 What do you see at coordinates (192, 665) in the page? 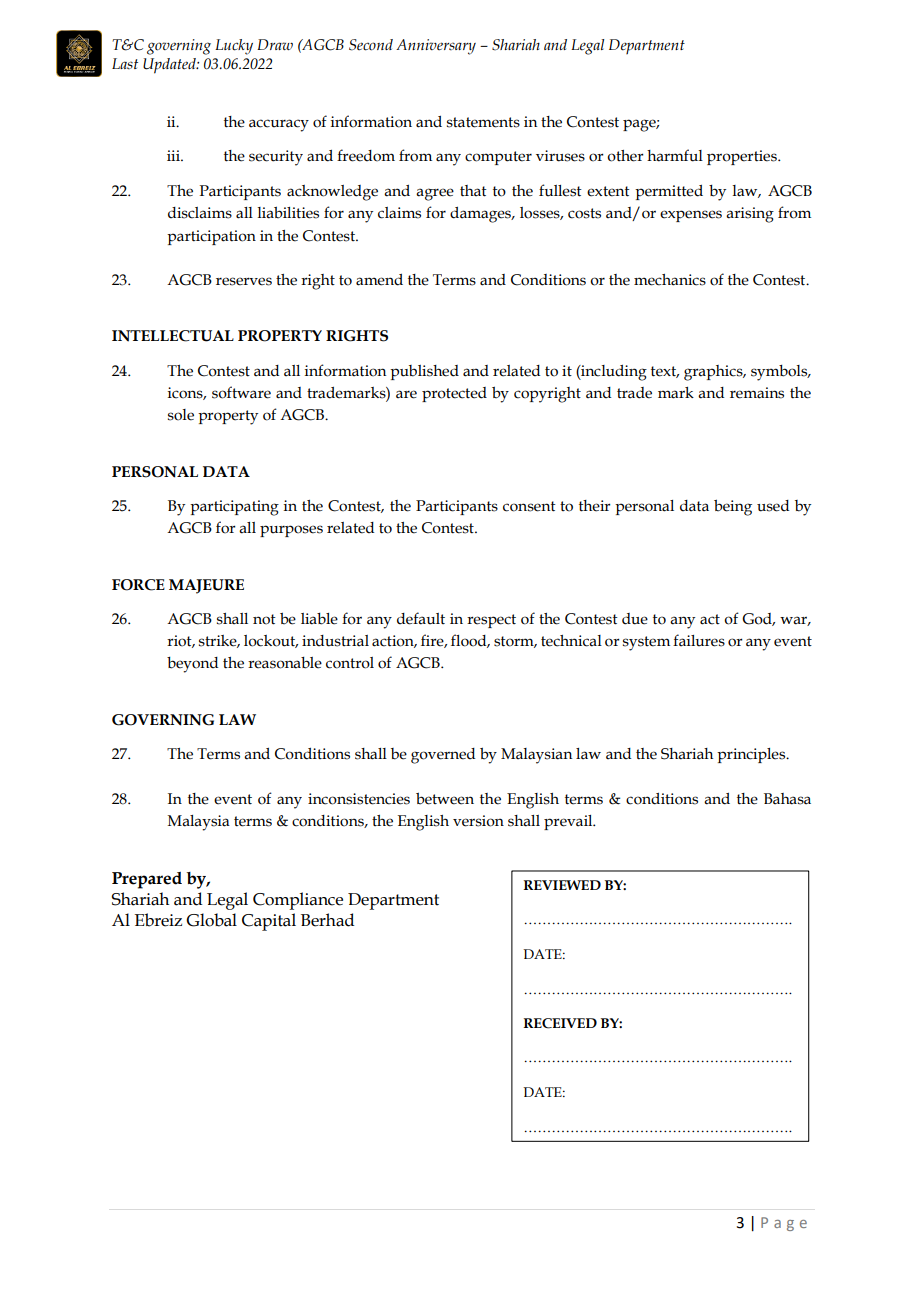
I see `beyond` at bounding box center [192, 665].
